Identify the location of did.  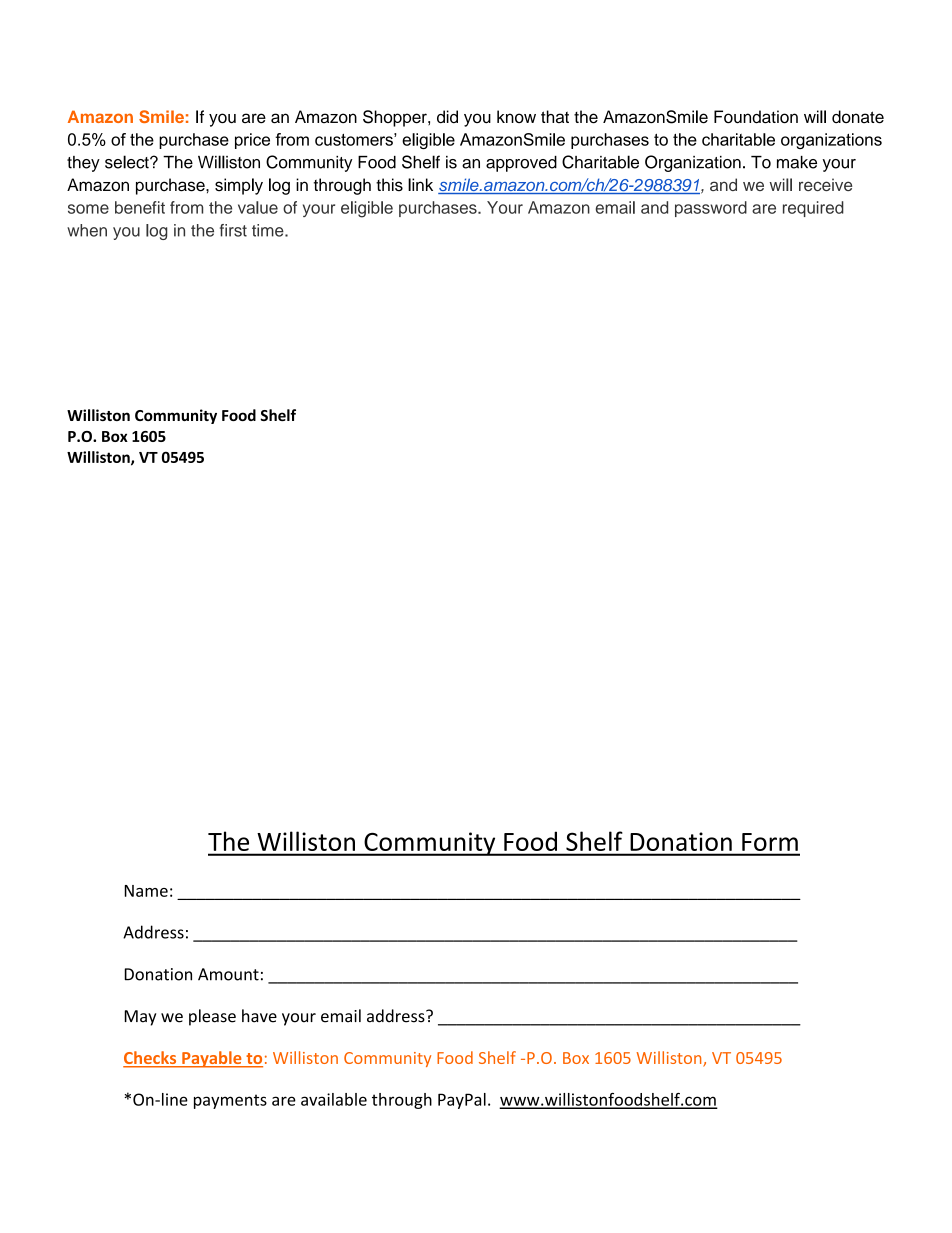
(447, 117).
